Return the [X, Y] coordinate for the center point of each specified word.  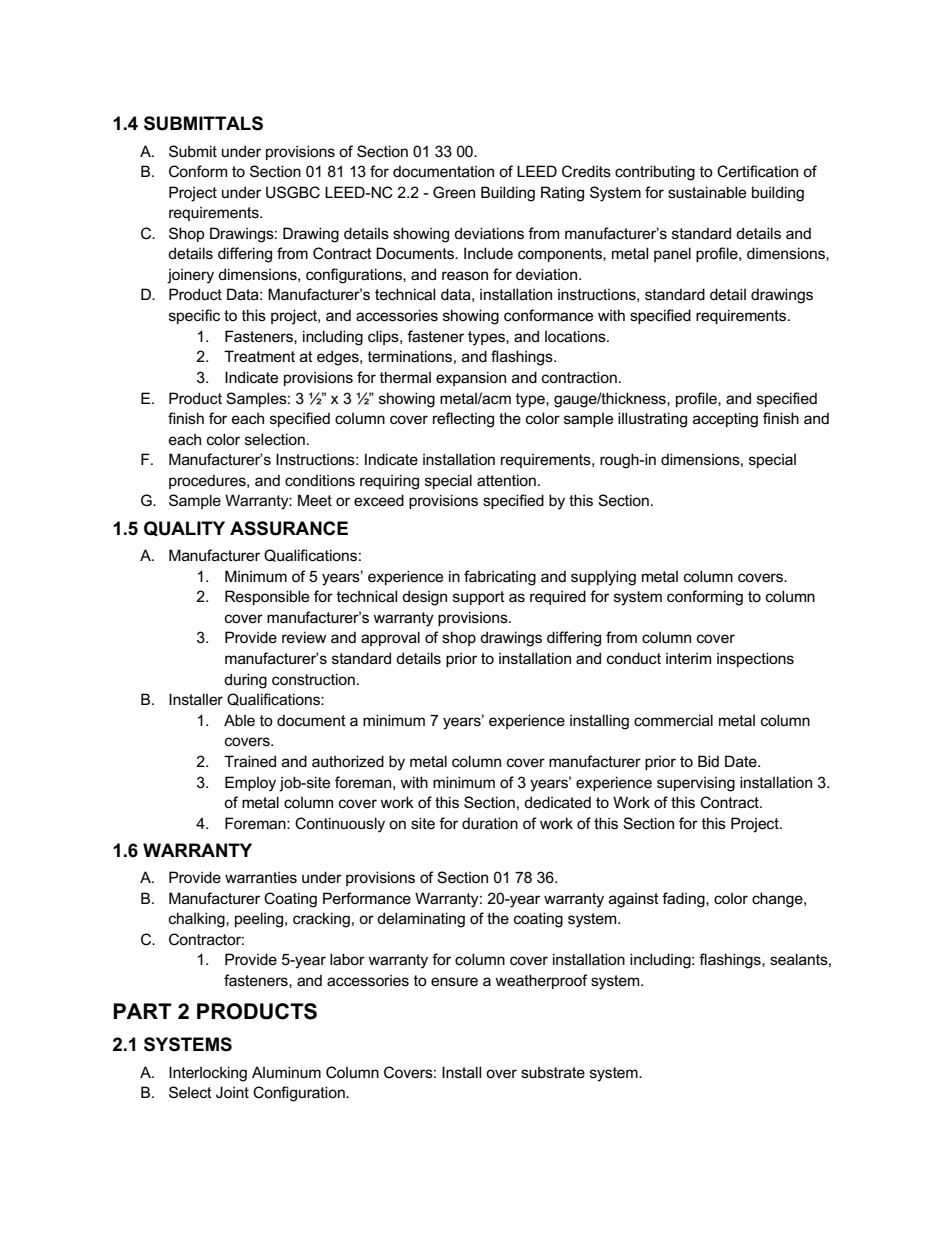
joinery [190, 276]
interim [688, 658]
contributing [655, 173]
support [479, 598]
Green [454, 192]
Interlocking [208, 1074]
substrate [553, 1072]
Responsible [267, 597]
